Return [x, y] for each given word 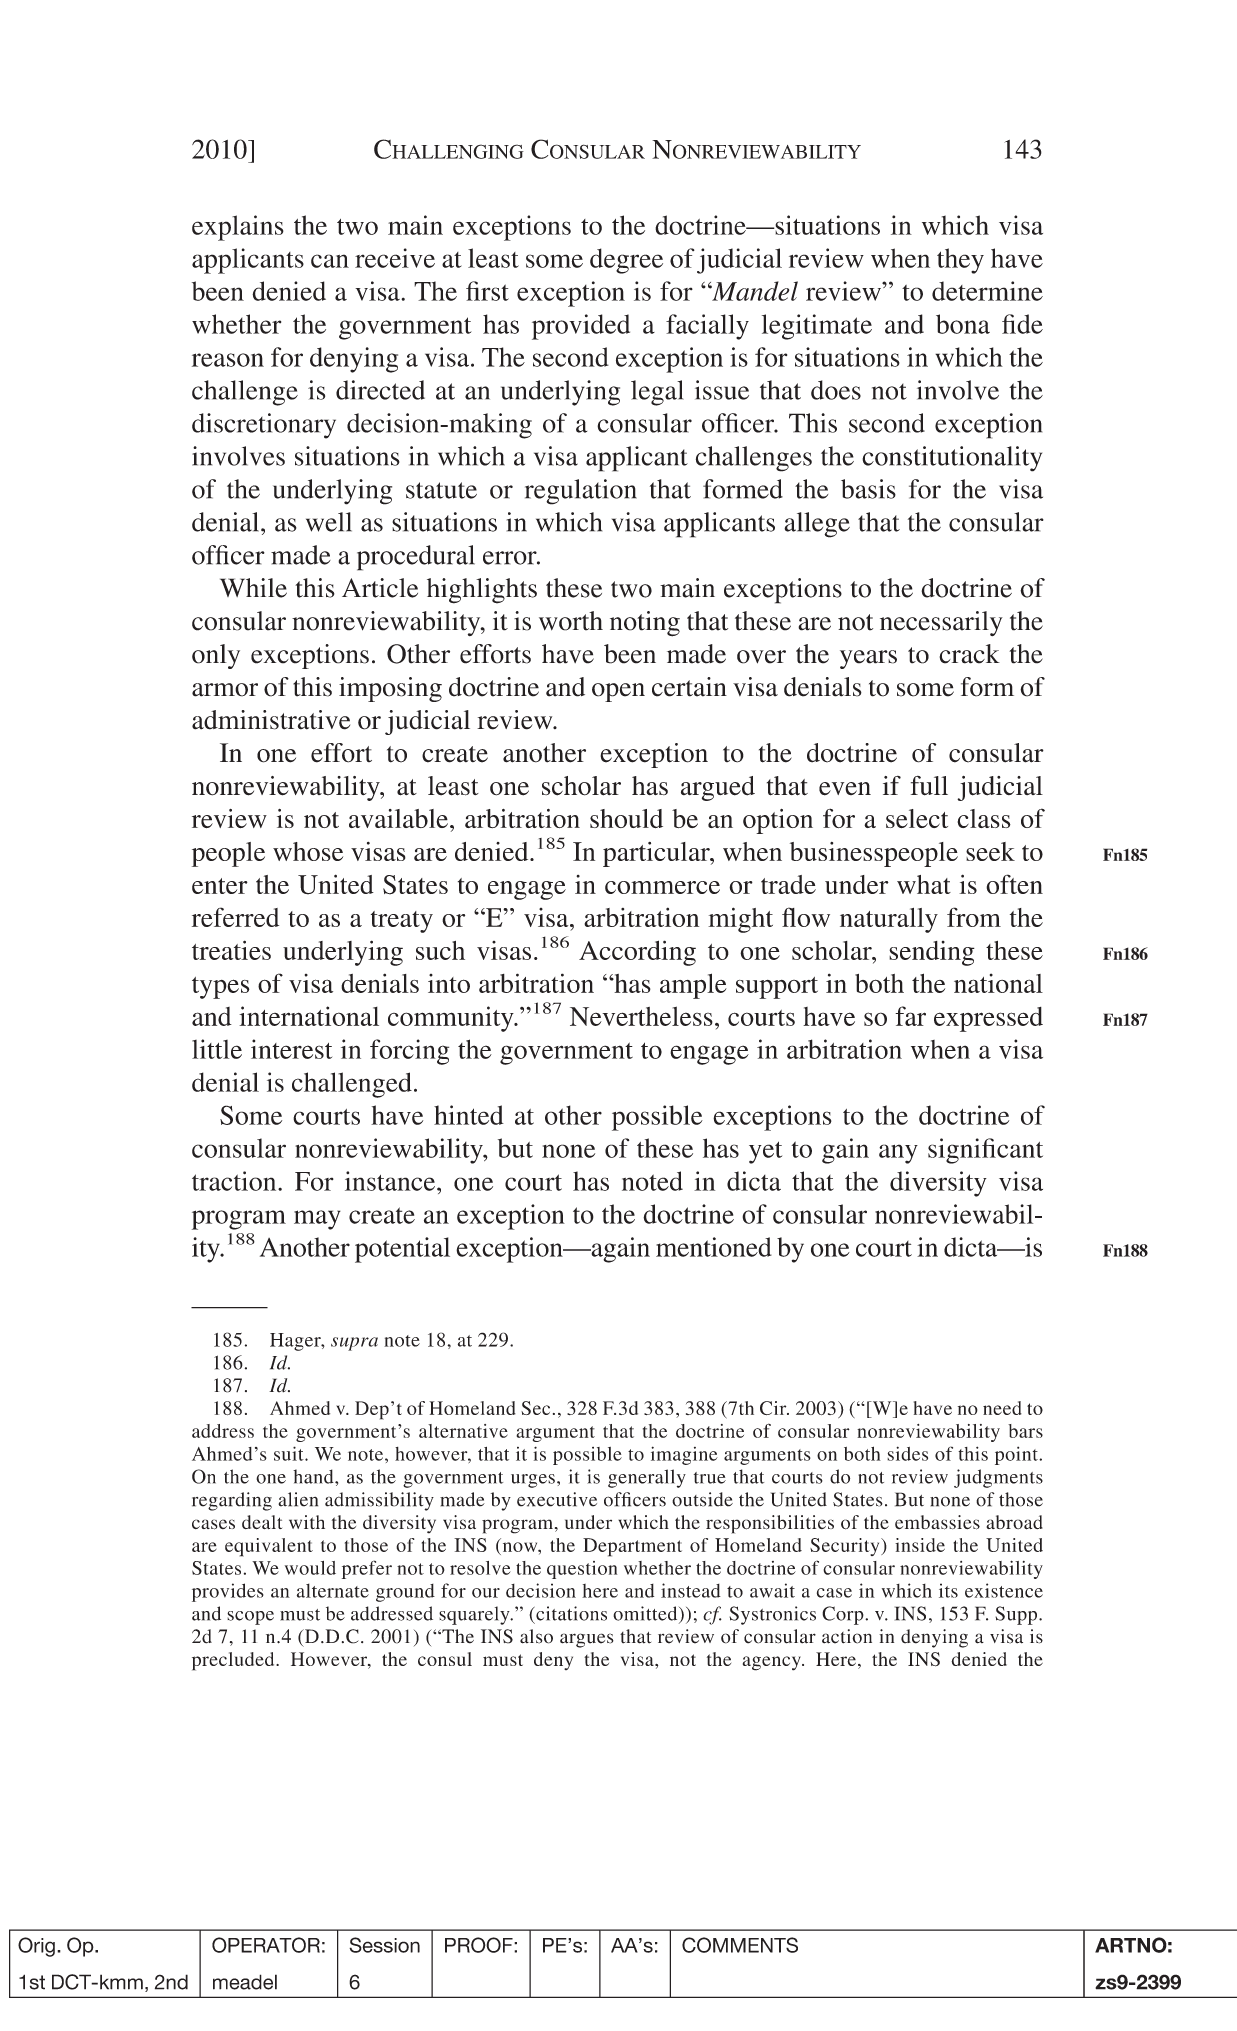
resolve [480, 1568]
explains [238, 228]
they [960, 261]
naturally [889, 920]
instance [391, 1181]
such [440, 950]
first [487, 291]
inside [920, 1545]
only [216, 656]
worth [571, 621]
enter [220, 886]
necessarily [941, 623]
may [317, 1220]
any [898, 1154]
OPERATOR [266, 1945]
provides [228, 1592]
